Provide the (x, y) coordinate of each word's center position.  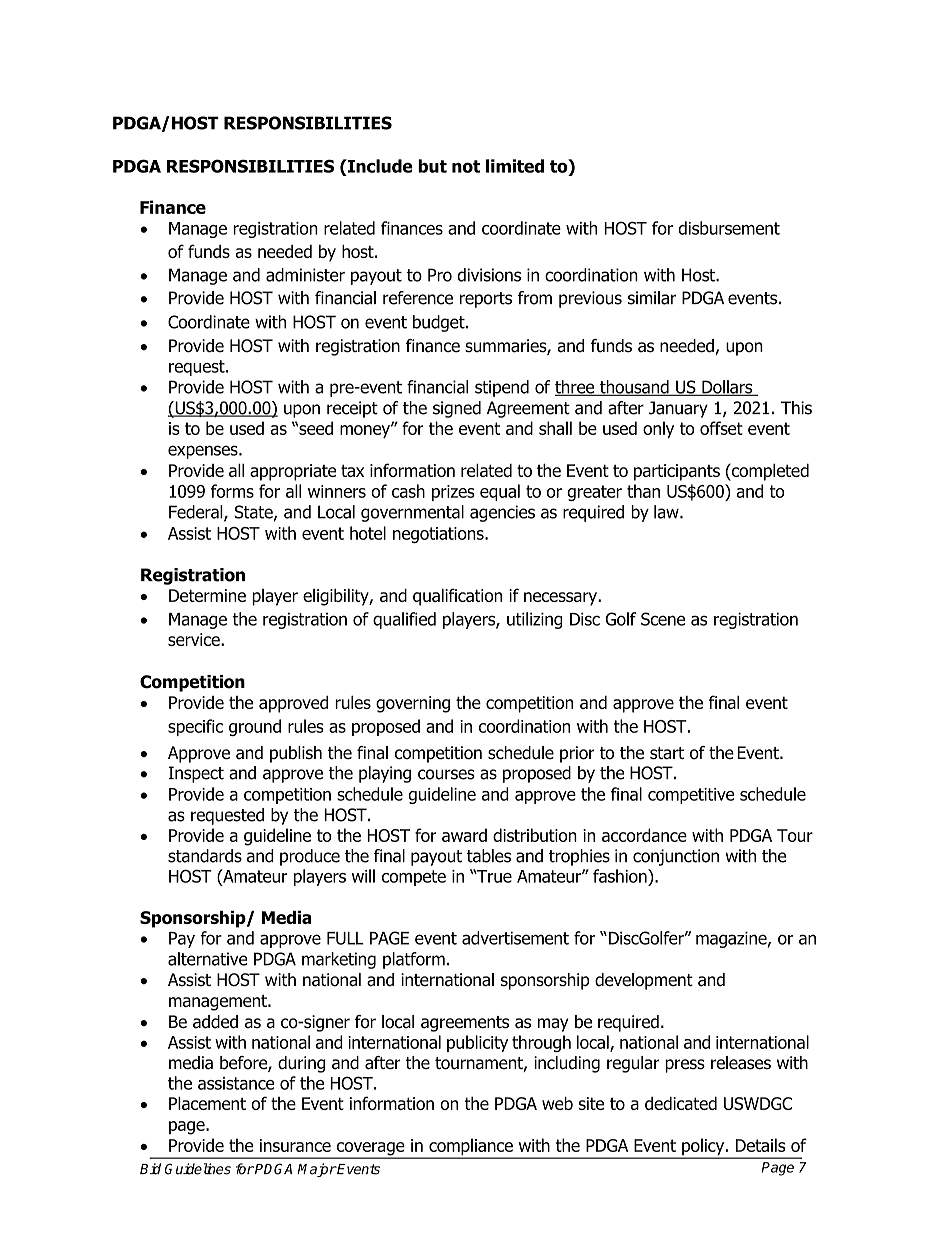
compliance (471, 1148)
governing (413, 704)
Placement (207, 1103)
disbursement (729, 228)
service (195, 639)
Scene (663, 619)
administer (305, 275)
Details (760, 1145)
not (466, 166)
